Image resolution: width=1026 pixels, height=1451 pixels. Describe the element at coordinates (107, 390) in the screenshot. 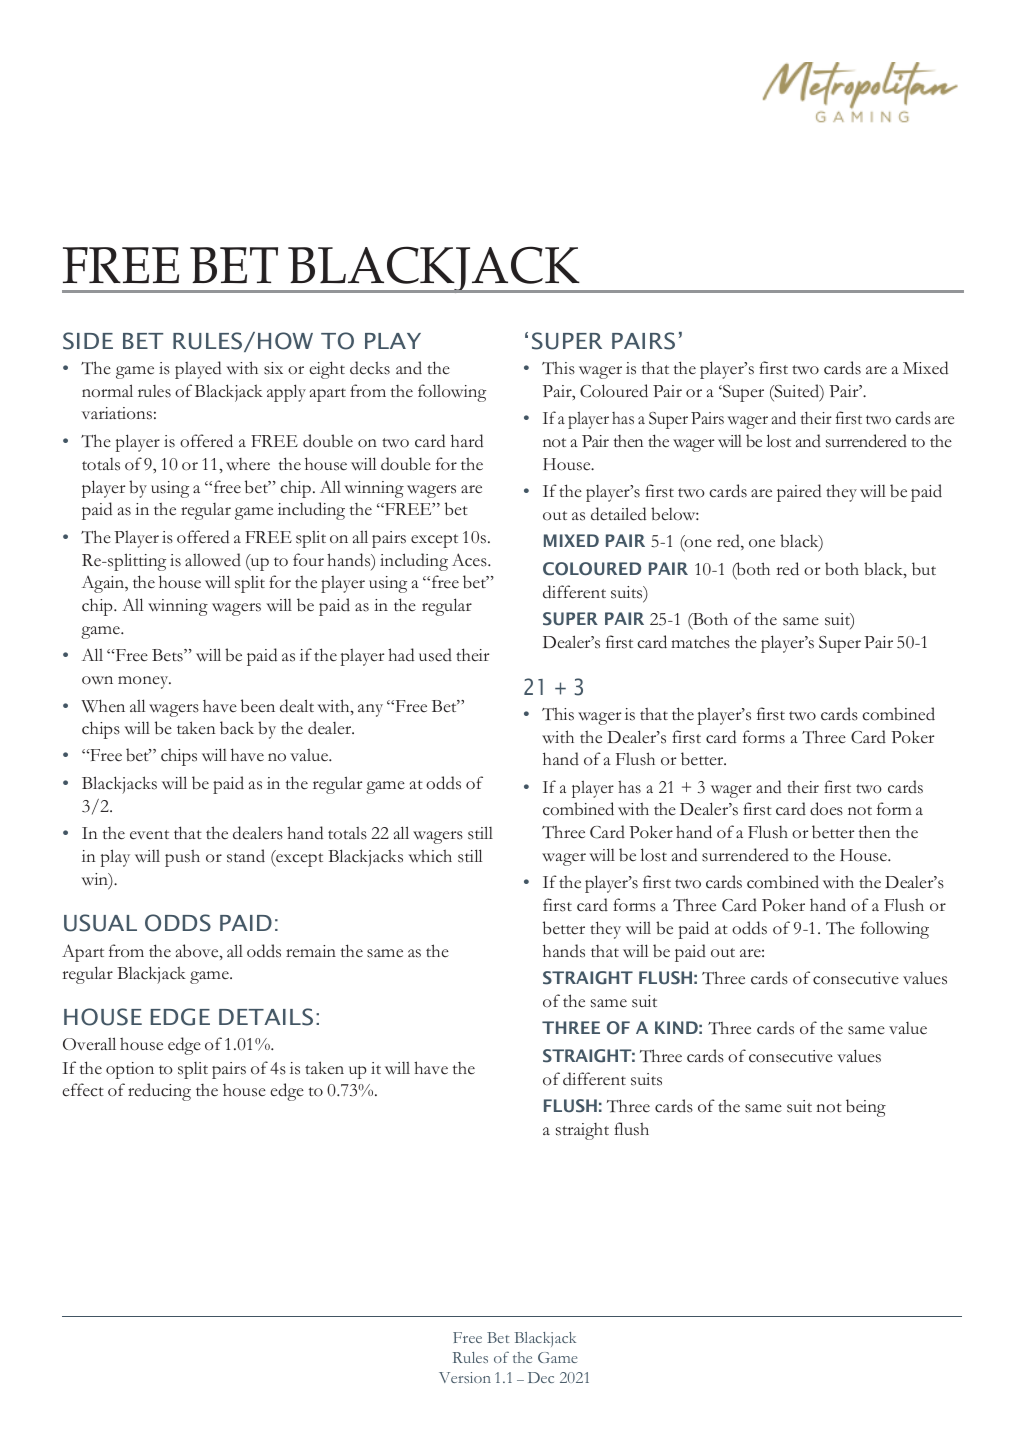

I see `normal` at that location.
